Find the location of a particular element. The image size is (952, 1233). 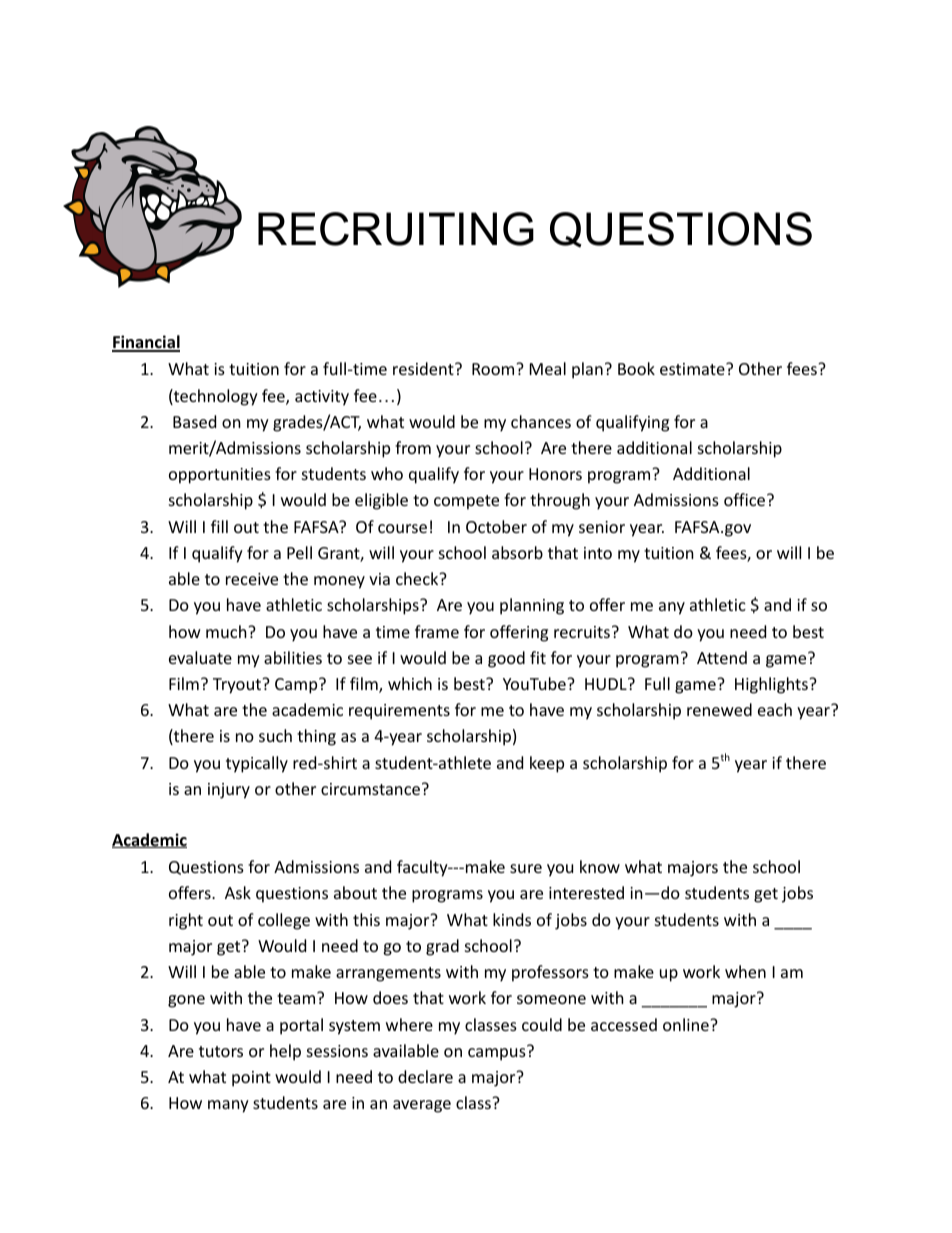

fill is located at coordinates (219, 526).
